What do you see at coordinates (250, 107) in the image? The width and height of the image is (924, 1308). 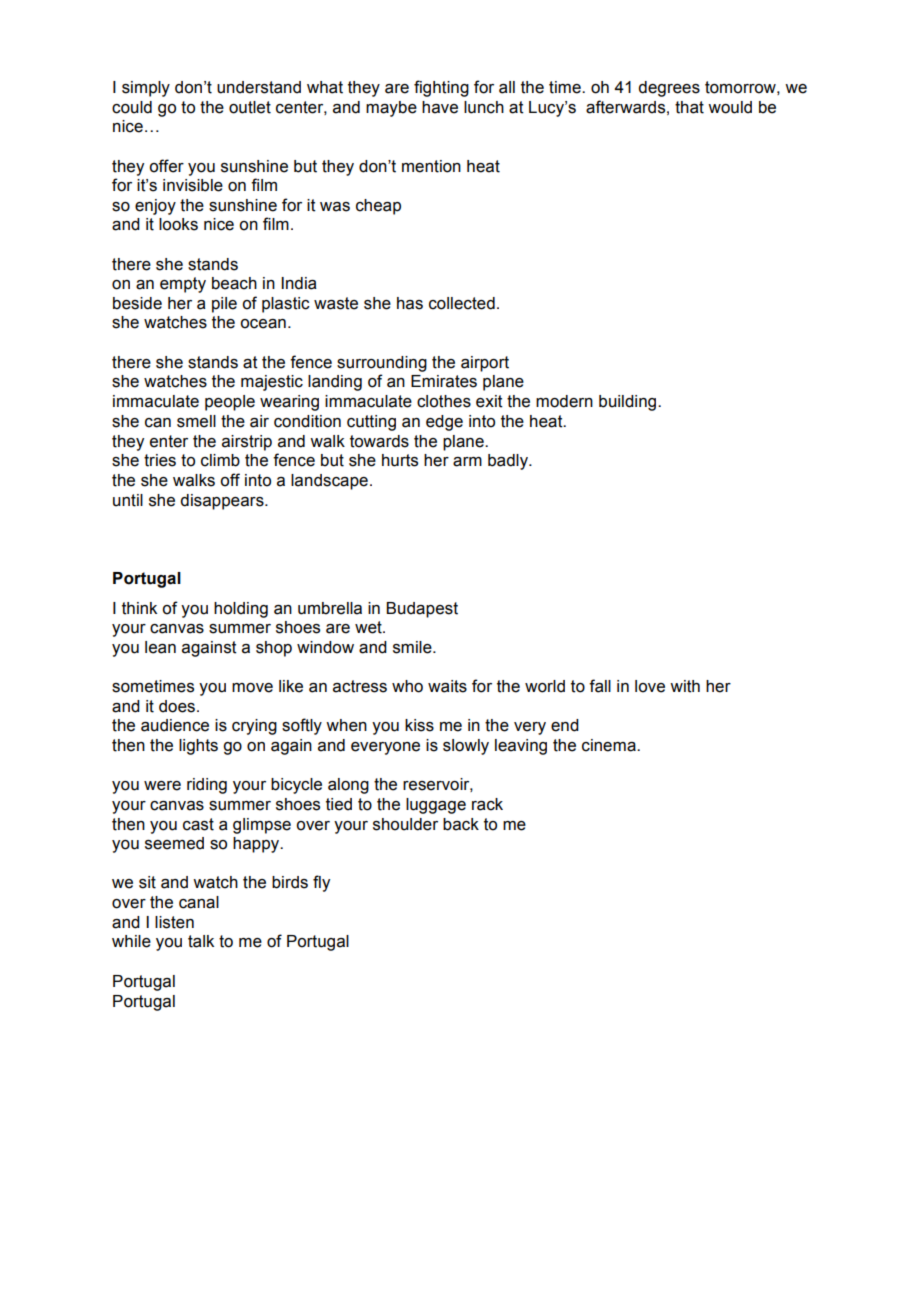 I see `outlet` at bounding box center [250, 107].
